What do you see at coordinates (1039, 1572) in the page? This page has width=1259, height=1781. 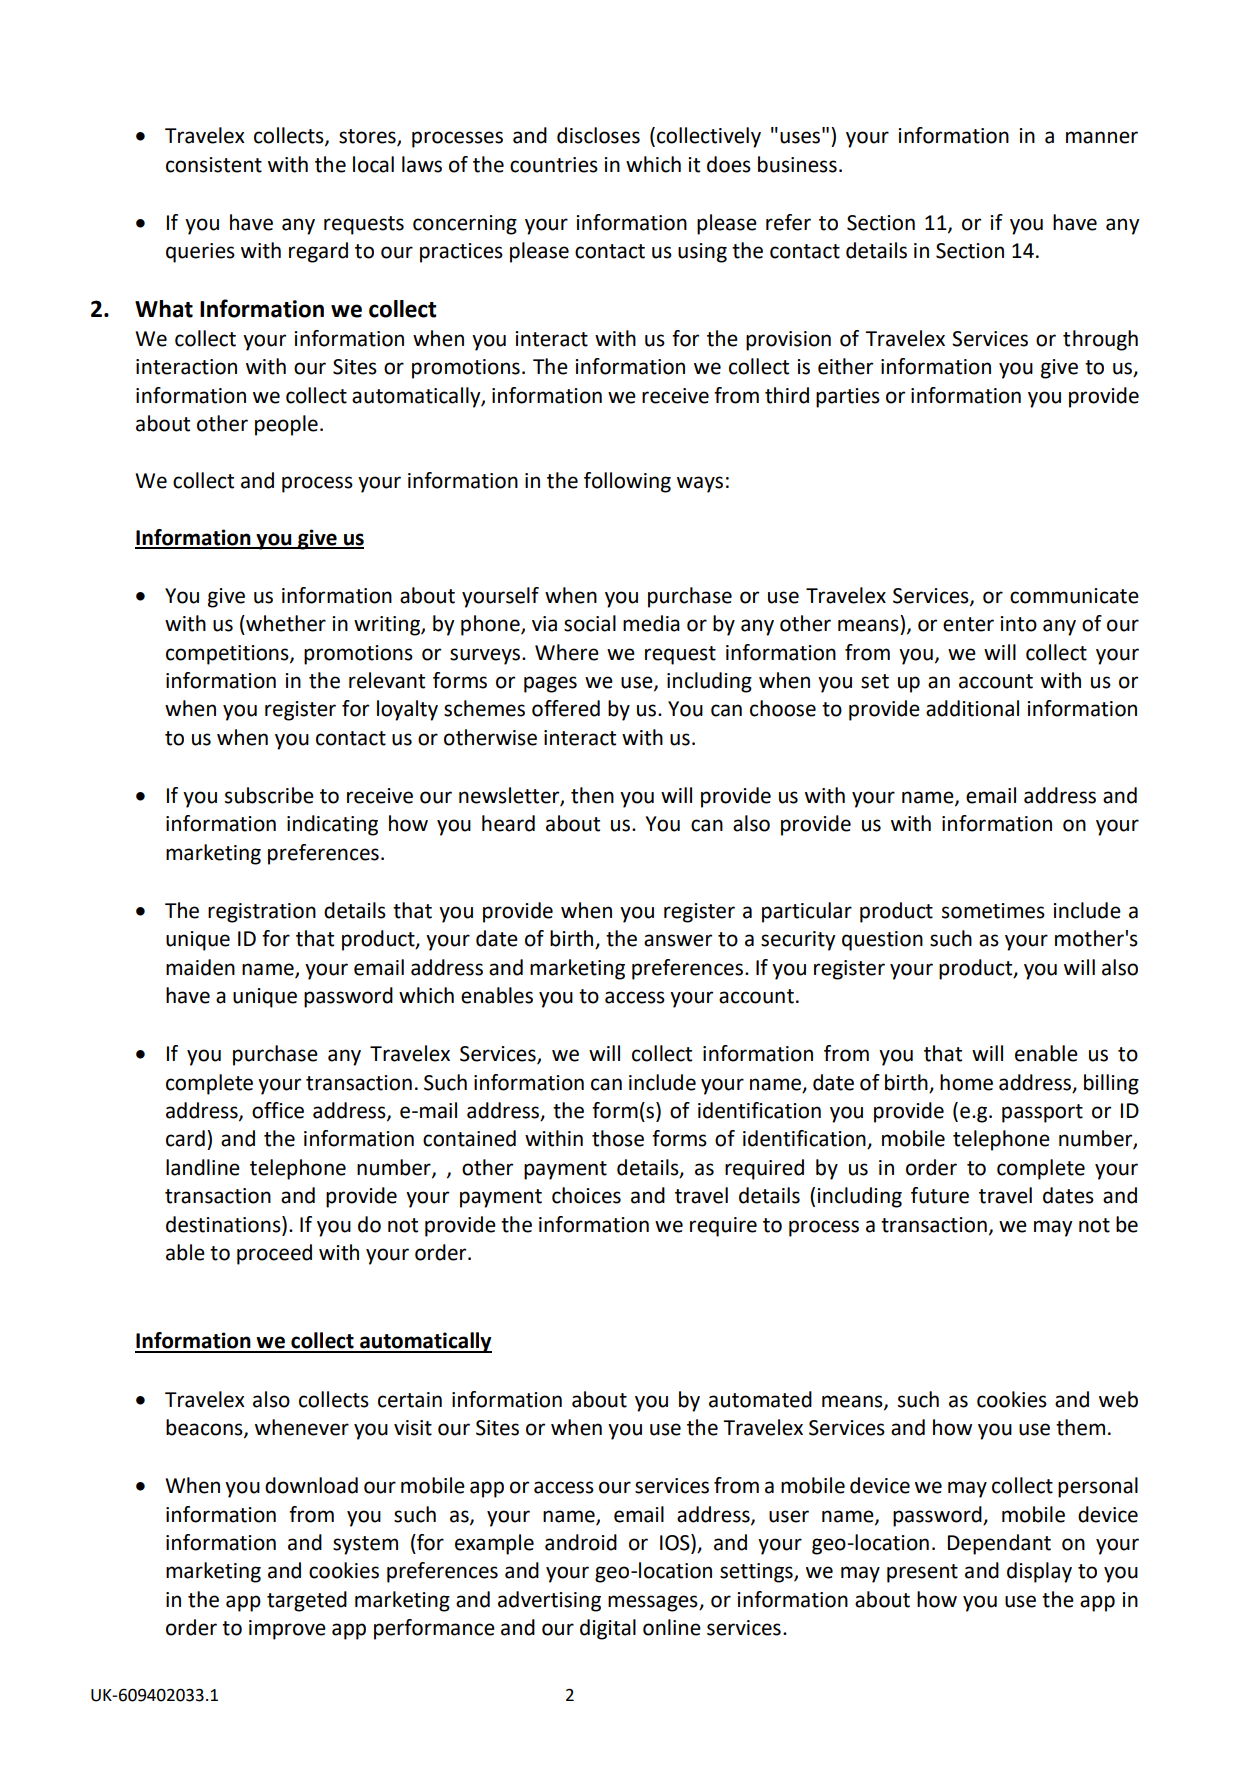 I see `display` at bounding box center [1039, 1572].
